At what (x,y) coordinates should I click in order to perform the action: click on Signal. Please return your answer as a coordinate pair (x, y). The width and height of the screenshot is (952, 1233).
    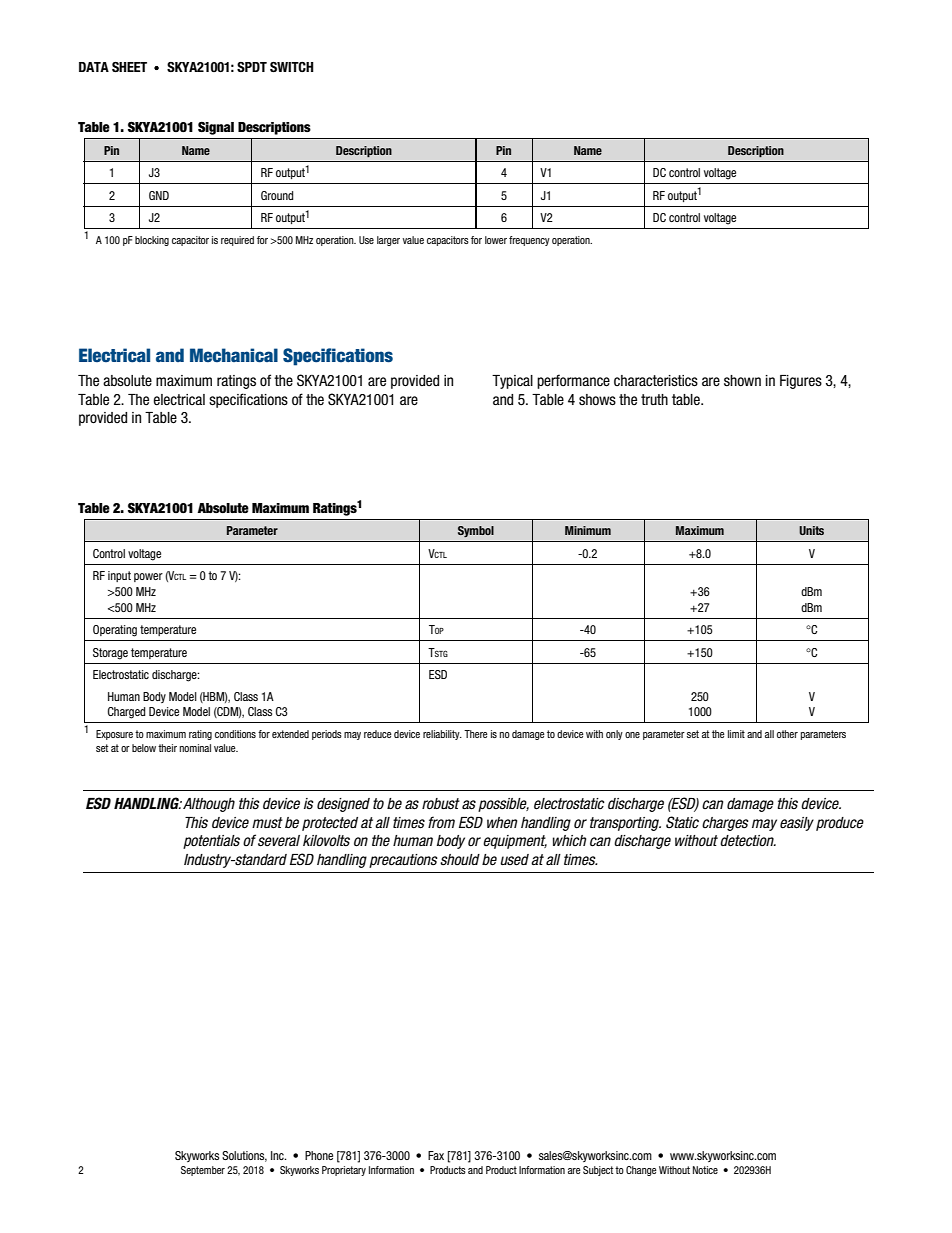
    Looking at the image, I should click on (216, 128).
